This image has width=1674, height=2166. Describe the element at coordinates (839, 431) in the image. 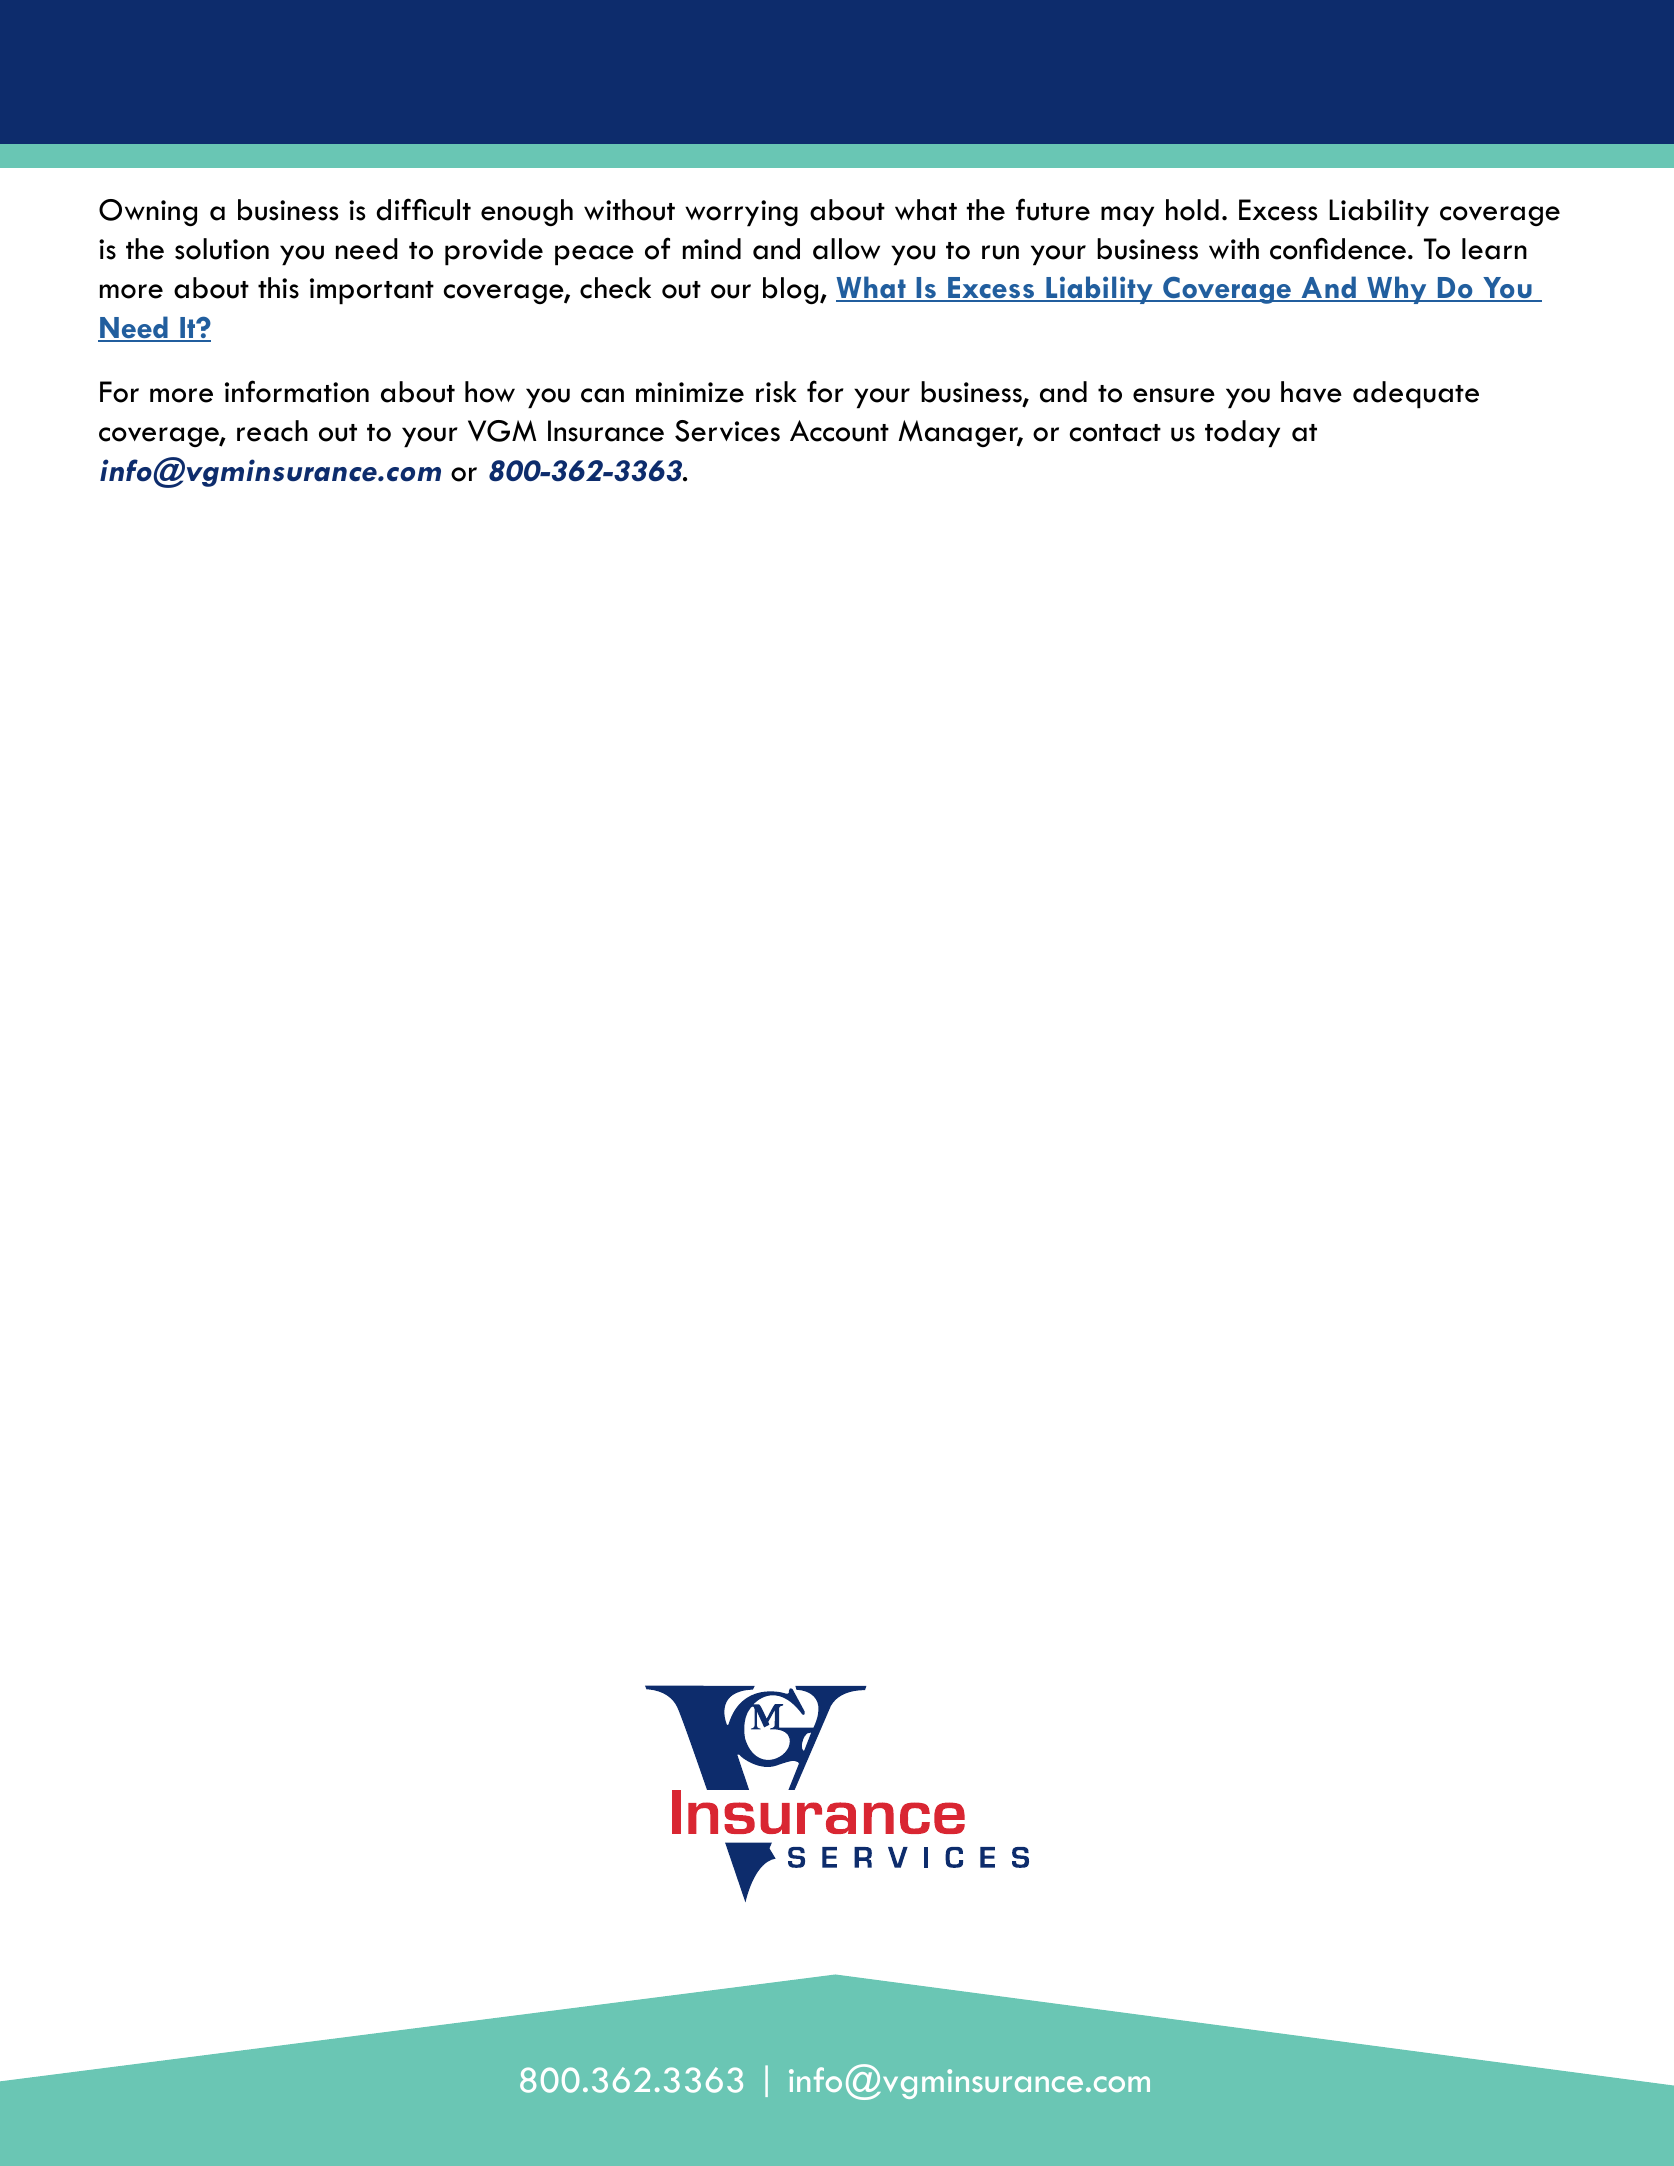

I see `Account` at that location.
